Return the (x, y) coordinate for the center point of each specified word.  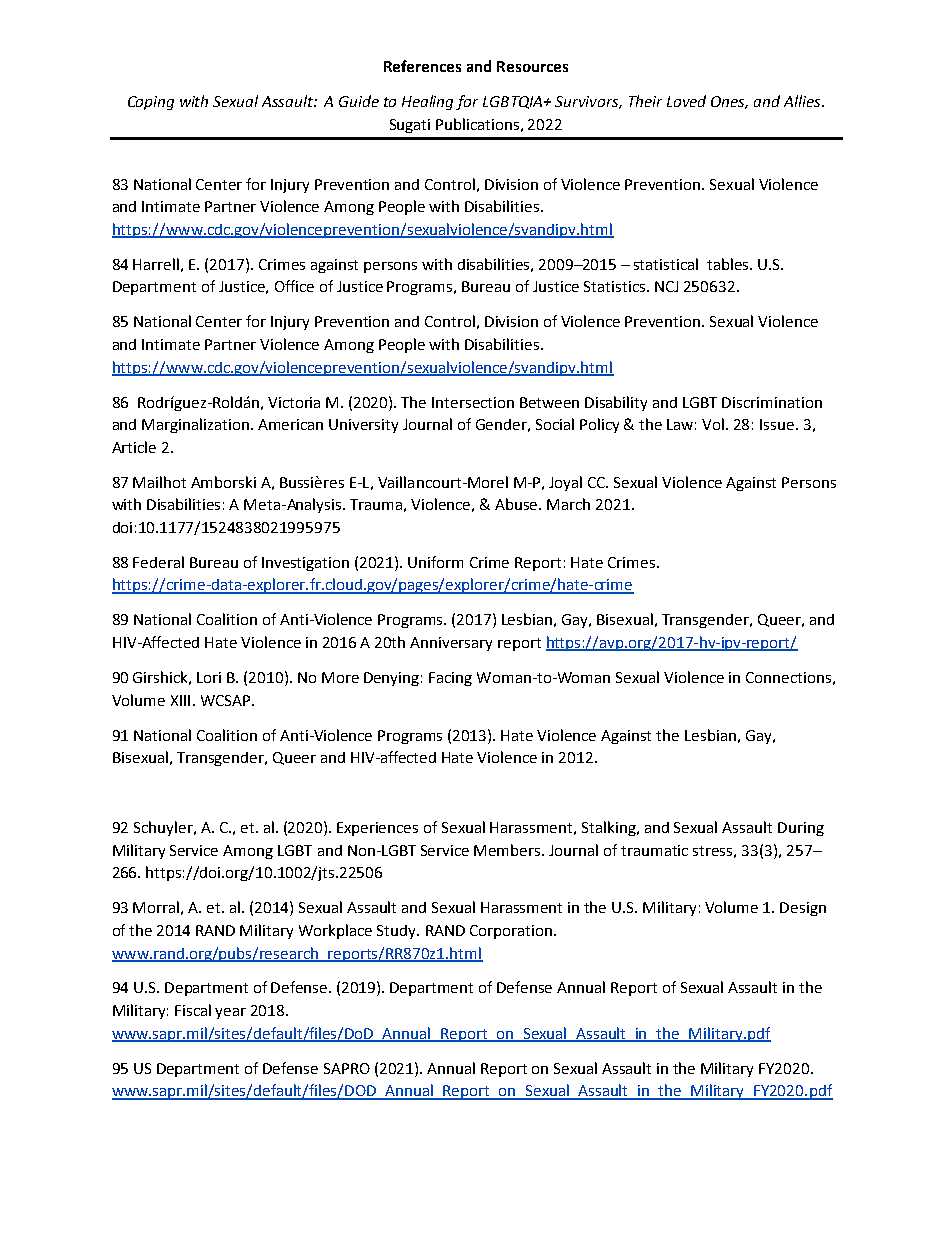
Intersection (473, 402)
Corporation (511, 932)
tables (729, 264)
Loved (686, 101)
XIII (180, 700)
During (801, 829)
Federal (158, 562)
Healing (427, 102)
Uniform (435, 562)
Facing (450, 679)
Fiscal (193, 1010)
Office (294, 286)
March (568, 504)
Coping (151, 103)
